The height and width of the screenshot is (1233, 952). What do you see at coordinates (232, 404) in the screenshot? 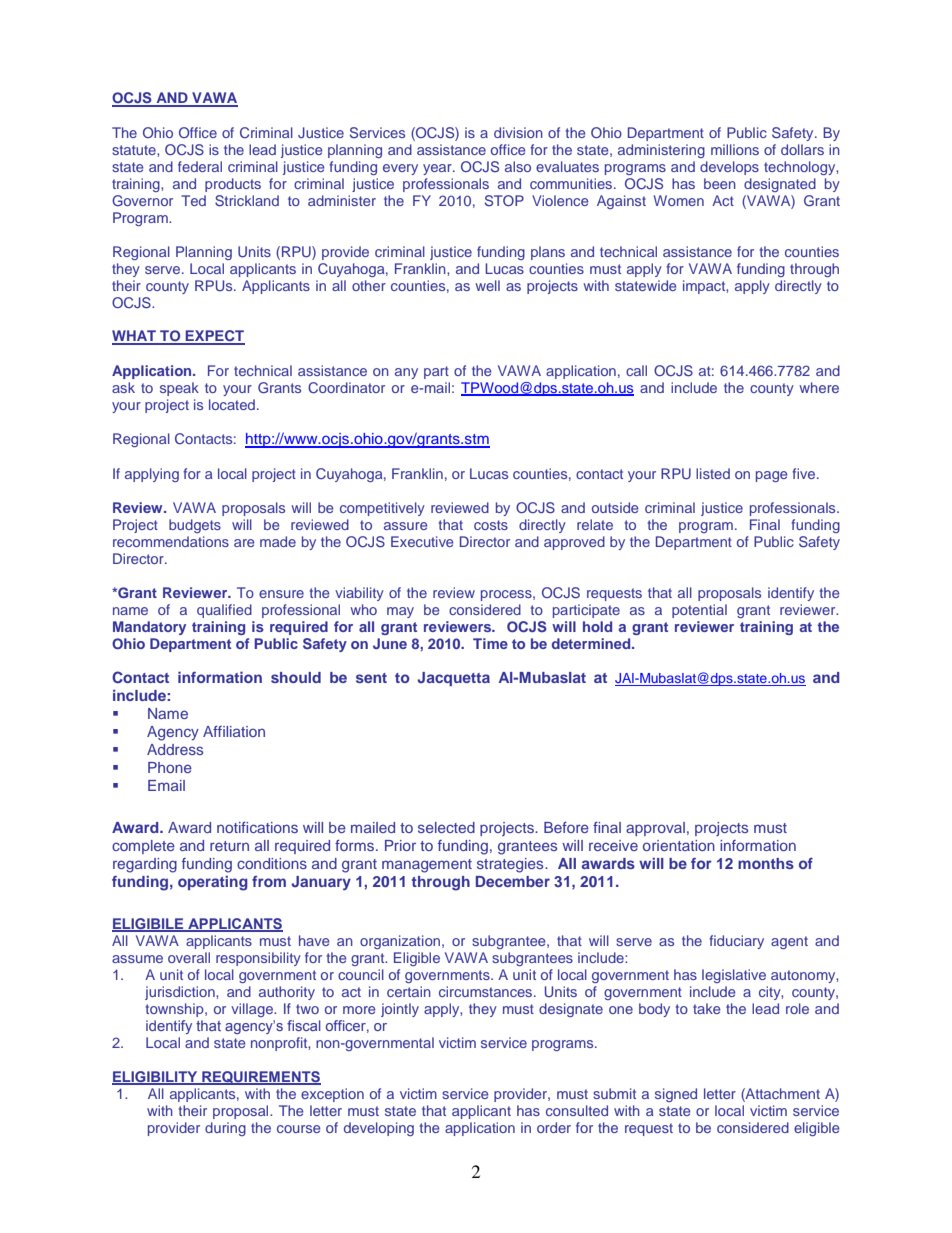
I see `located` at bounding box center [232, 404].
